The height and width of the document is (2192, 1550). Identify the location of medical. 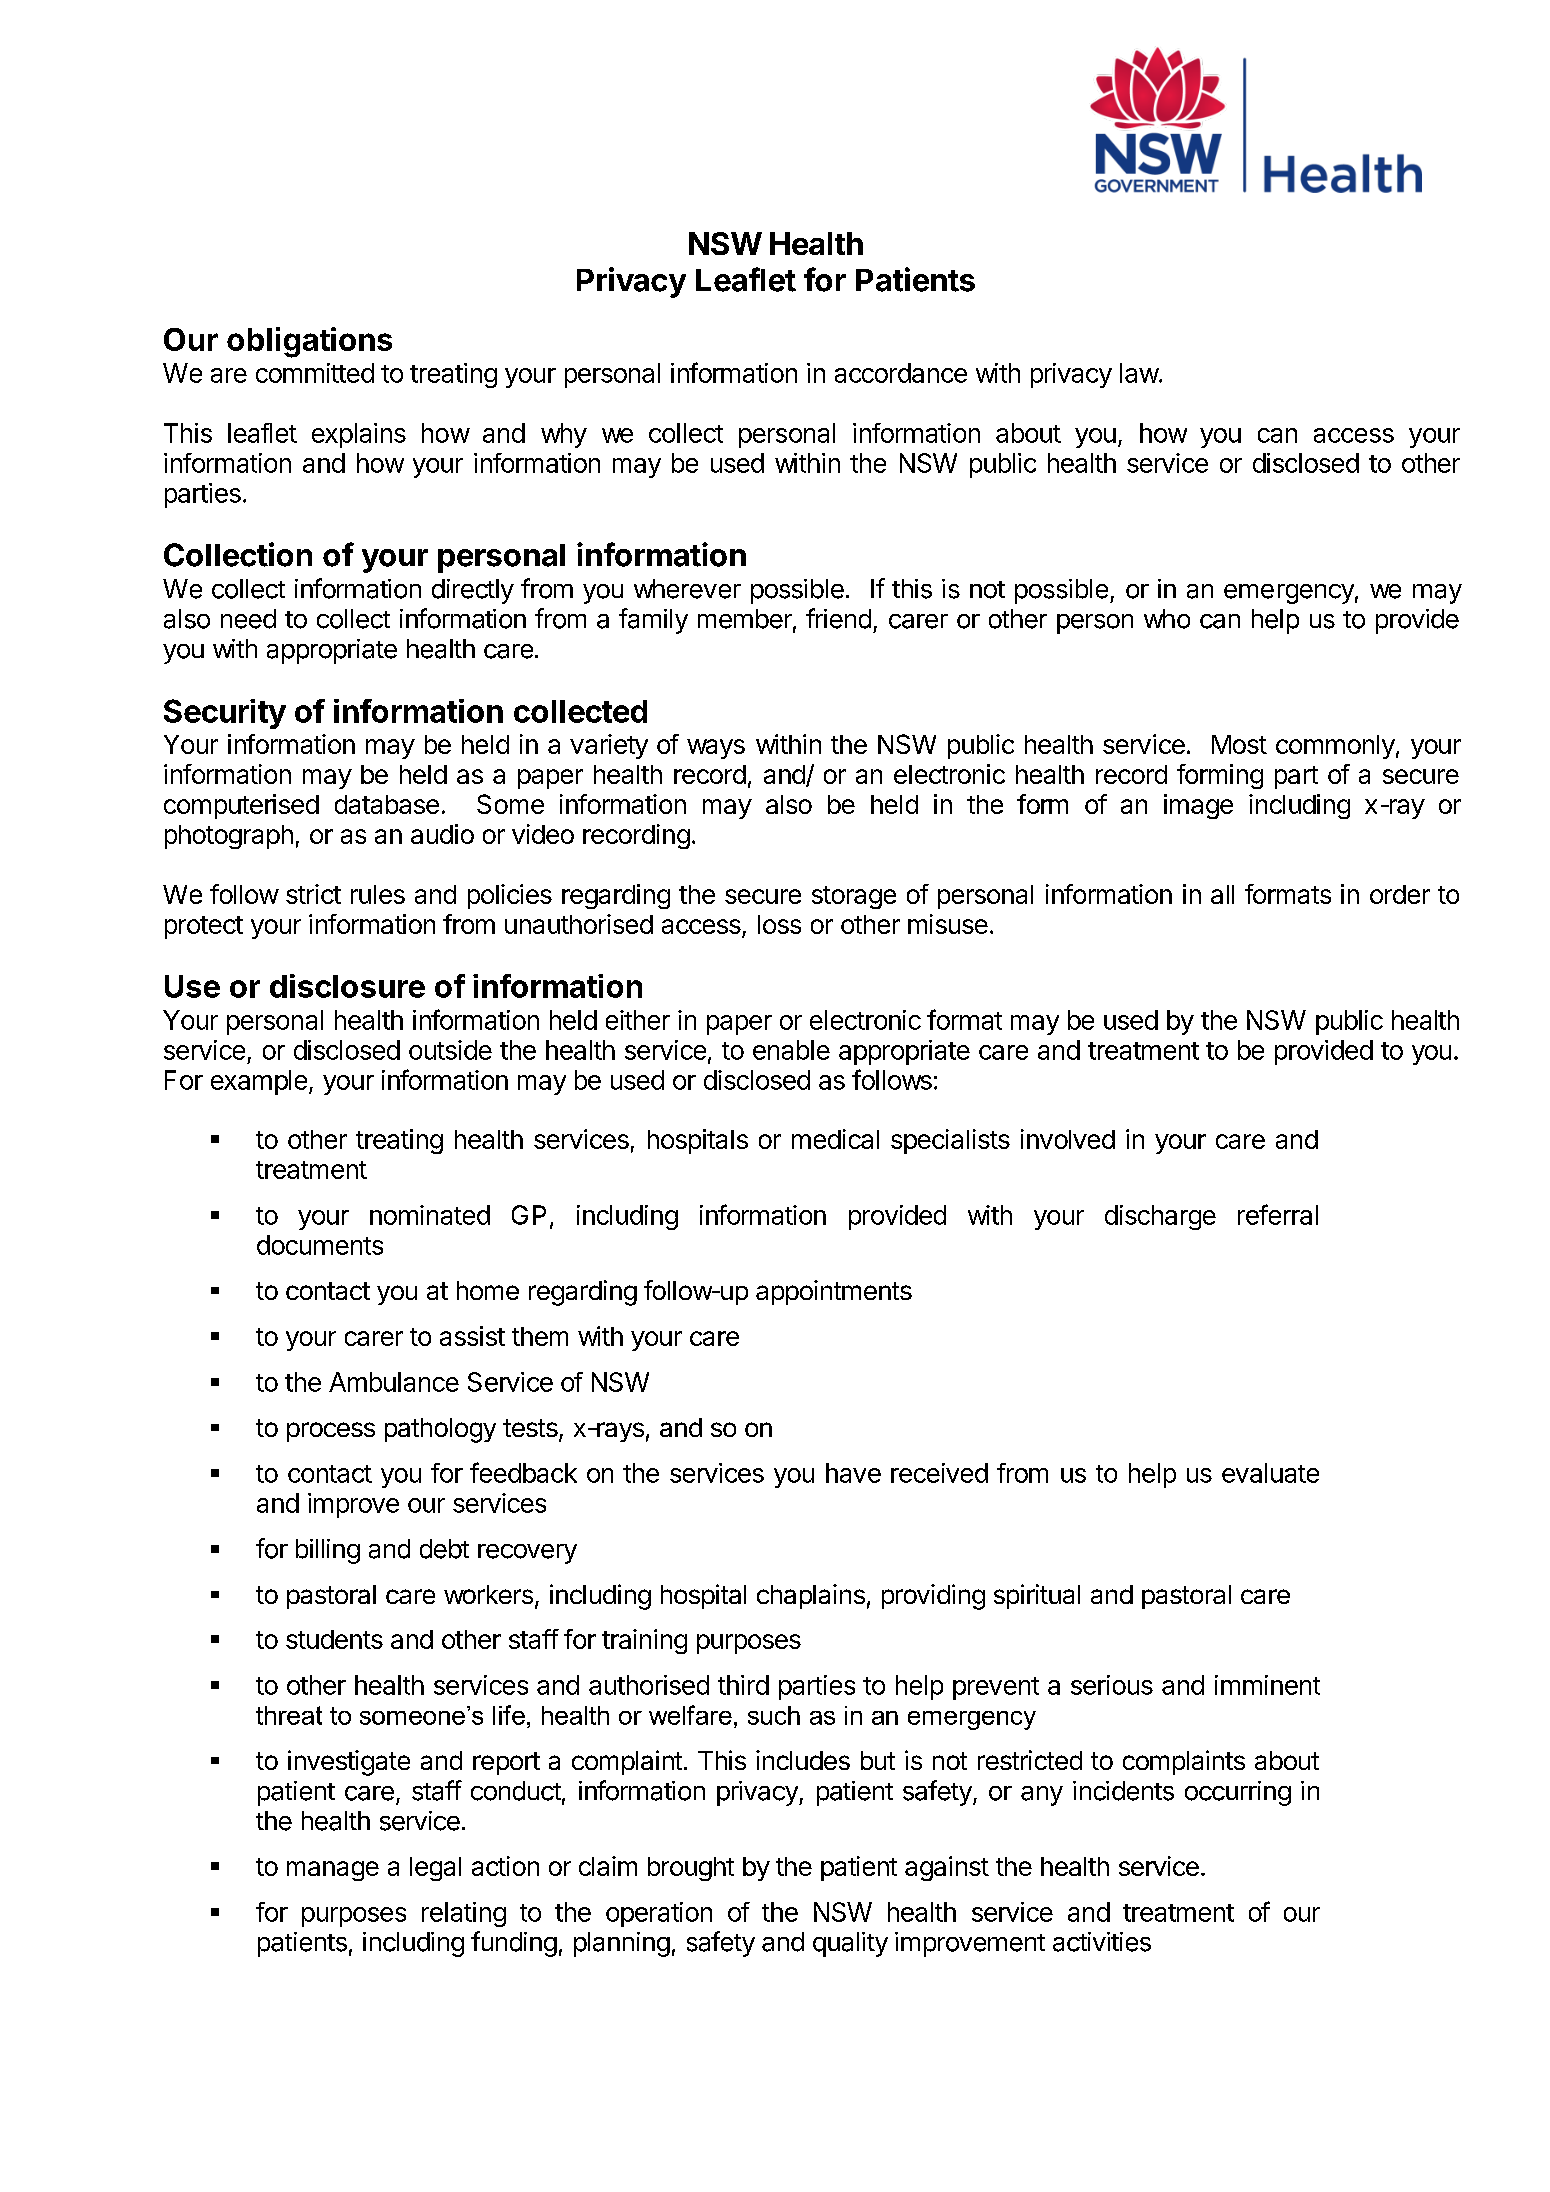
(835, 1139).
